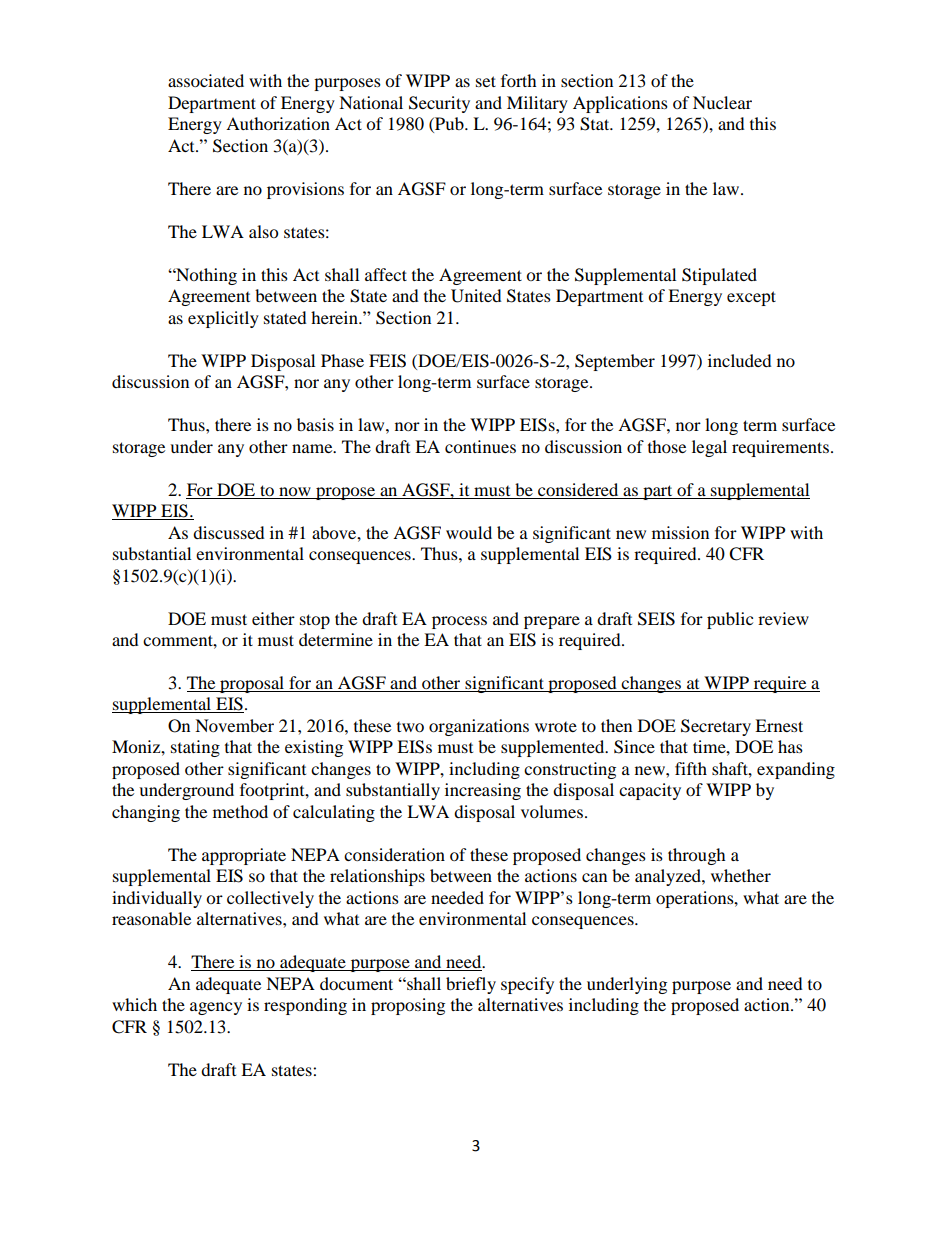 This screenshot has height=1233, width=952. What do you see at coordinates (471, 985) in the screenshot?
I see `briefly` at bounding box center [471, 985].
